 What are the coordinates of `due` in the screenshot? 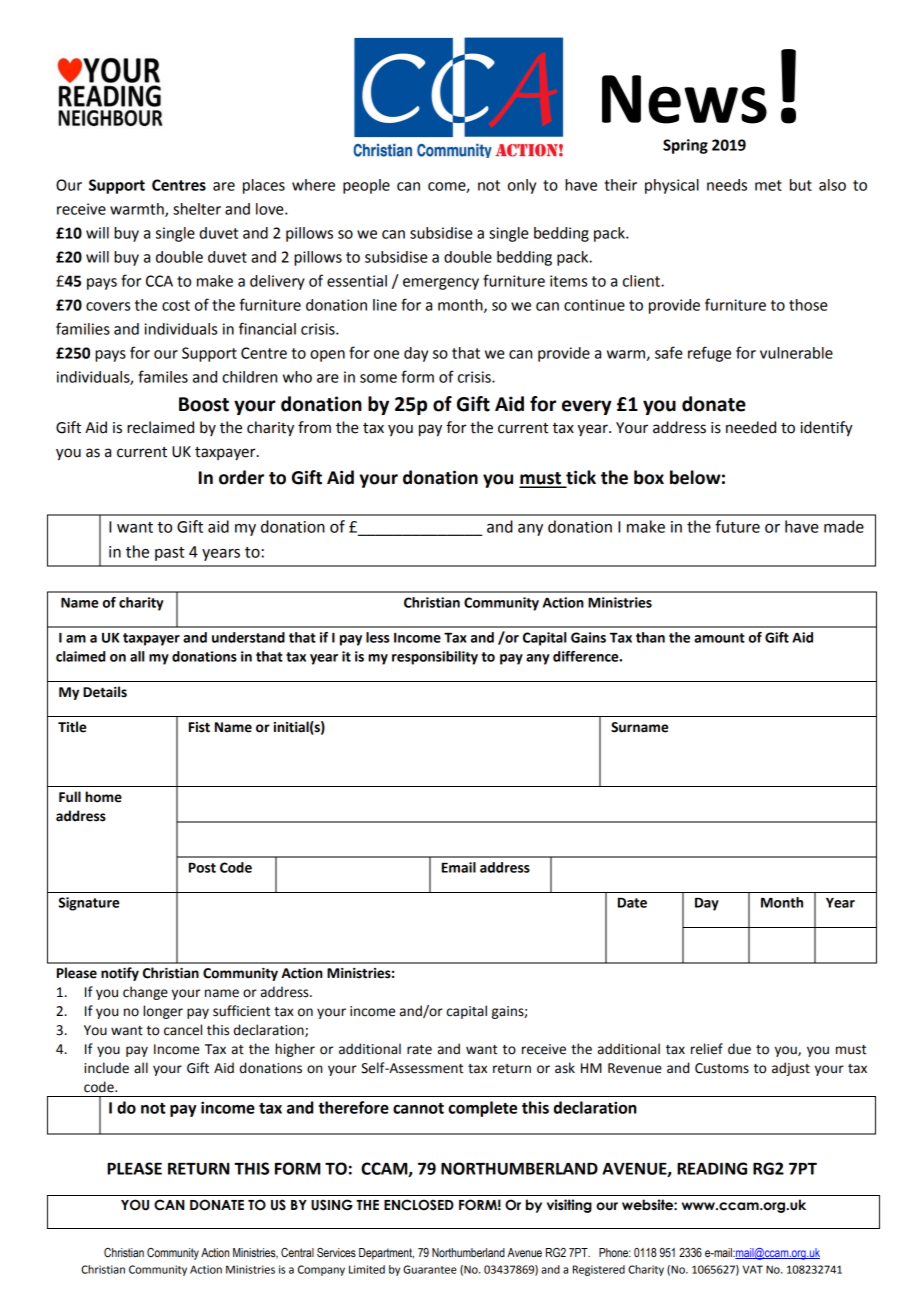 It's located at (739, 1049).
